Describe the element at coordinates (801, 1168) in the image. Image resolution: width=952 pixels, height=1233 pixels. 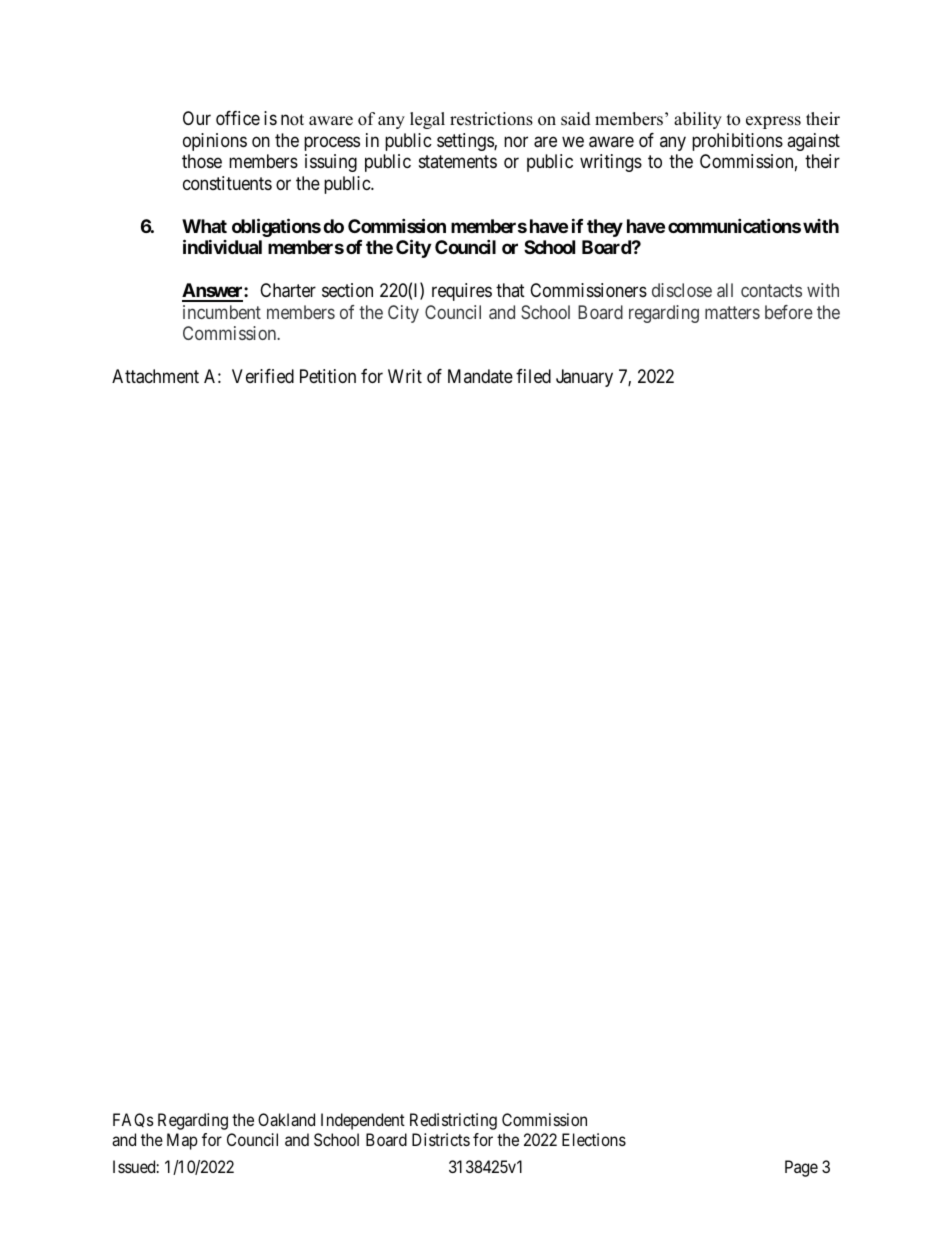
I see `Page` at that location.
